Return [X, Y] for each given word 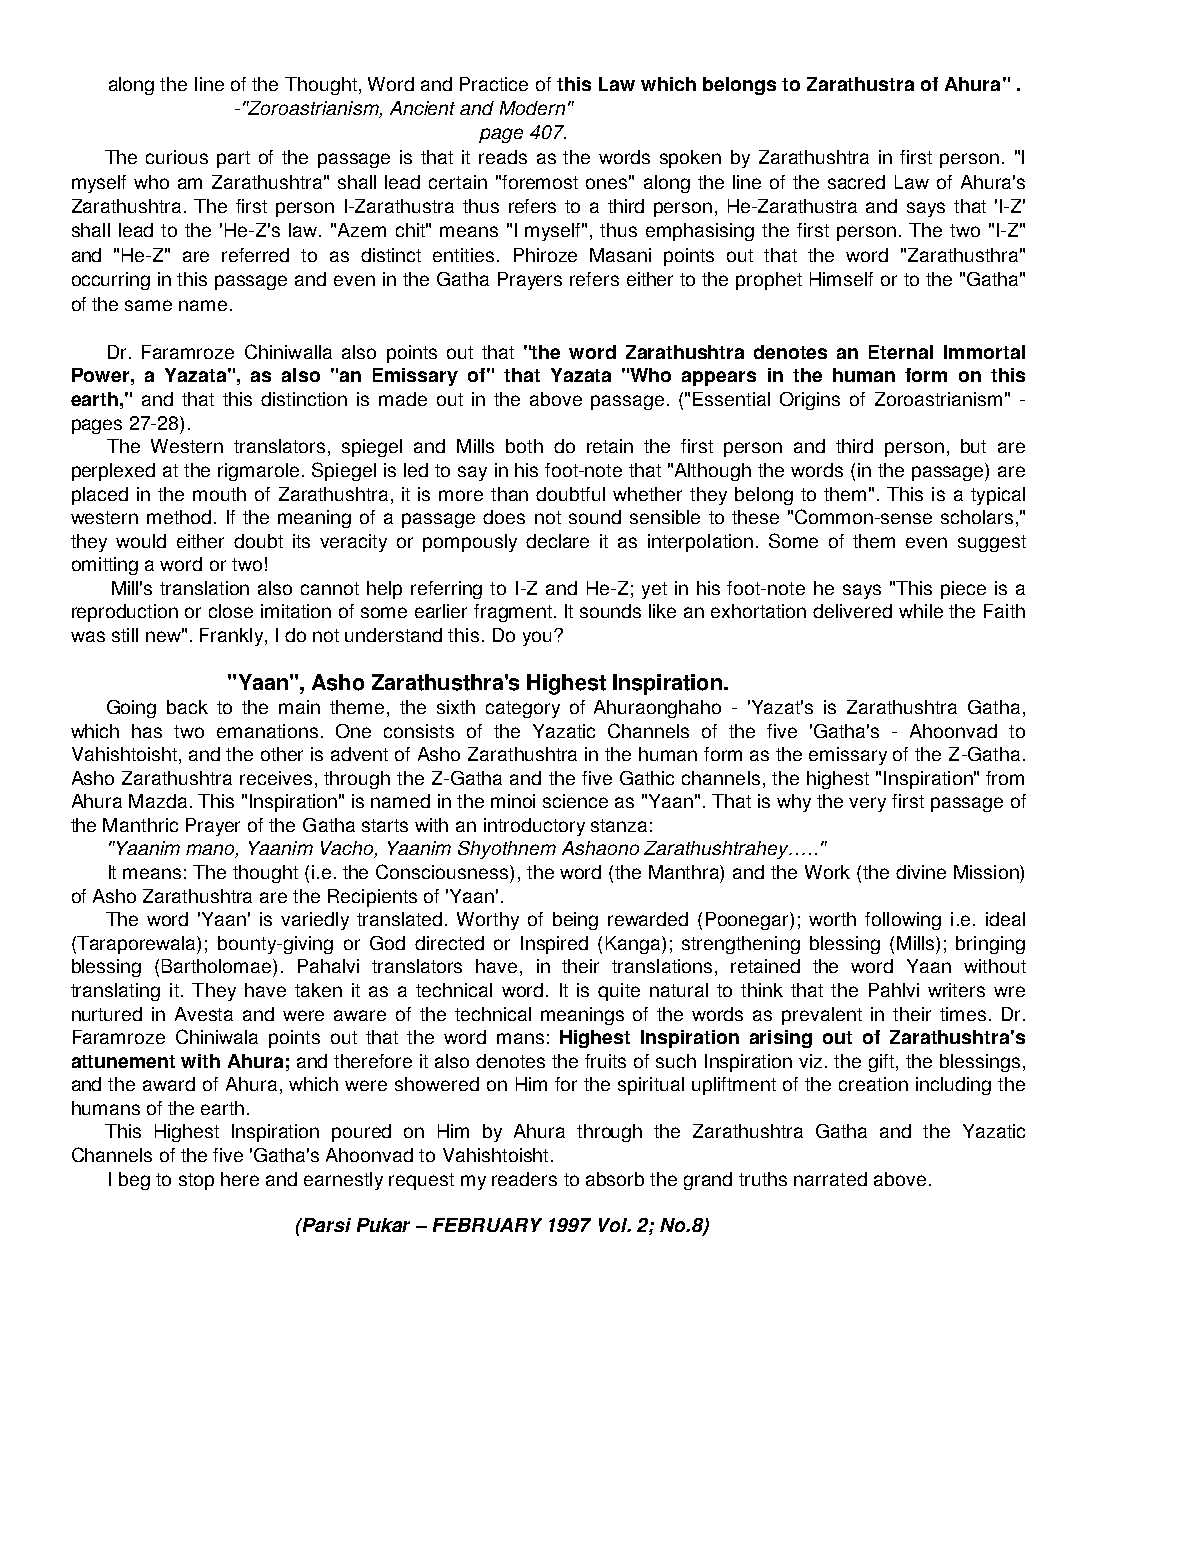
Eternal [901, 352]
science [575, 801]
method [179, 517]
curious [177, 157]
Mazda [158, 801]
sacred [856, 182]
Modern [532, 108]
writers [956, 990]
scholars [977, 517]
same [148, 305]
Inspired [554, 945]
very [867, 804]
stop [196, 1181]
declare [557, 541]
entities [463, 255]
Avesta [204, 1014]
